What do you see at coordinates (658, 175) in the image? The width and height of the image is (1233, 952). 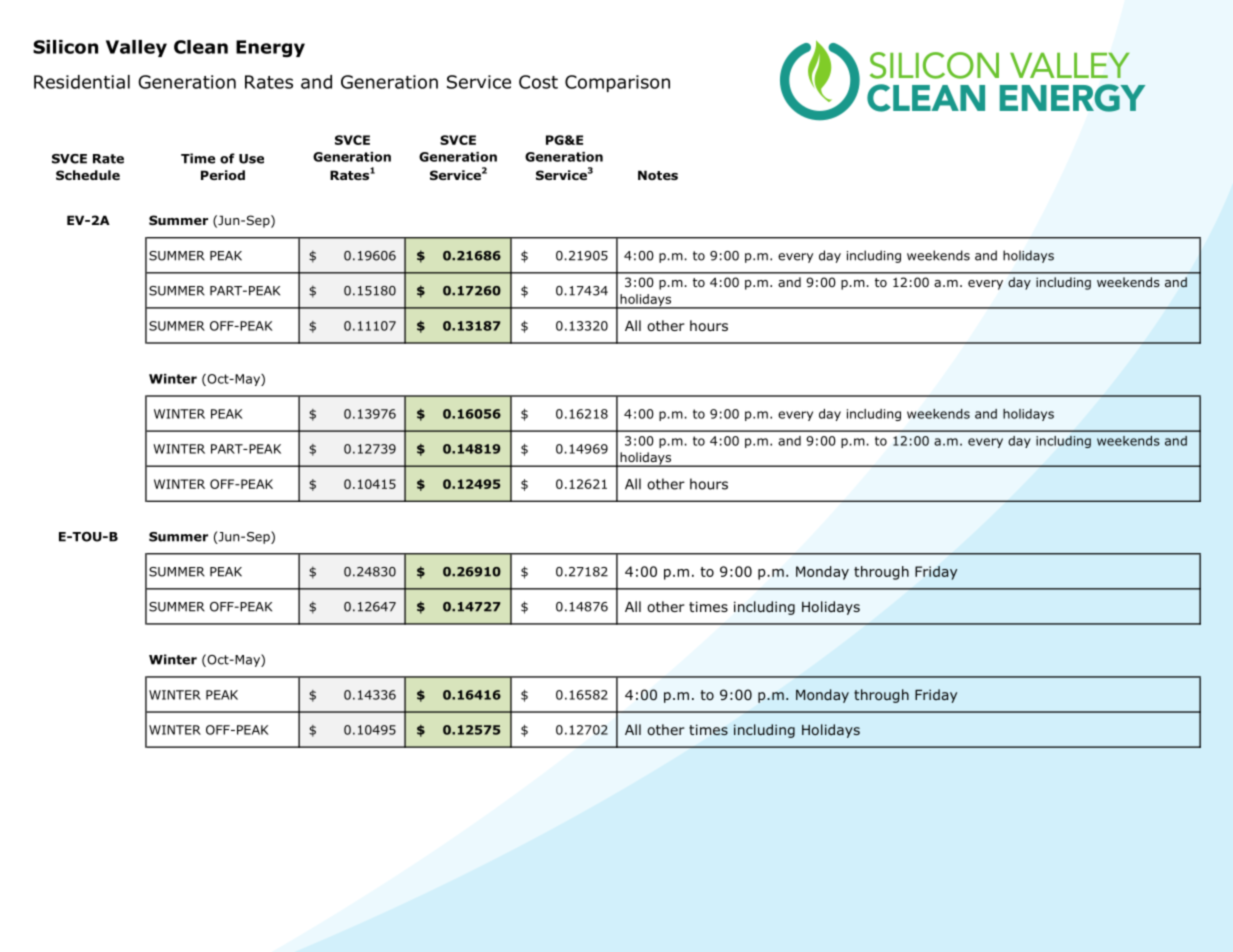 I see `Notes` at bounding box center [658, 175].
